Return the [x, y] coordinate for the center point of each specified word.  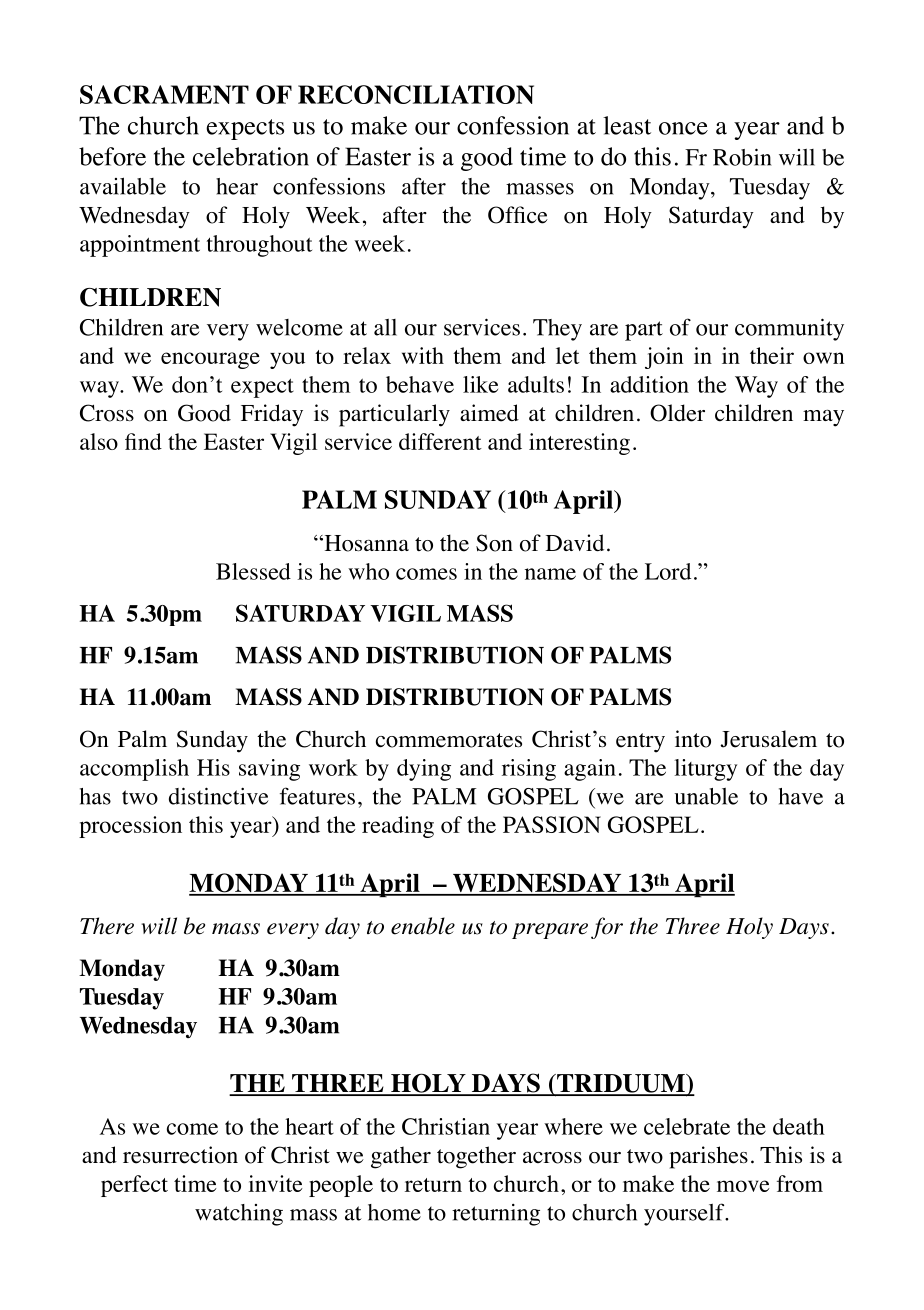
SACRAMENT [164, 94]
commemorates [449, 740]
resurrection [180, 1155]
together [476, 1157]
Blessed [253, 571]
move [743, 1186]
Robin [742, 157]
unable [706, 796]
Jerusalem [768, 739]
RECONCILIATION [416, 94]
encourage [210, 360]
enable [423, 926]
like [480, 384]
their [772, 355]
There [107, 926]
